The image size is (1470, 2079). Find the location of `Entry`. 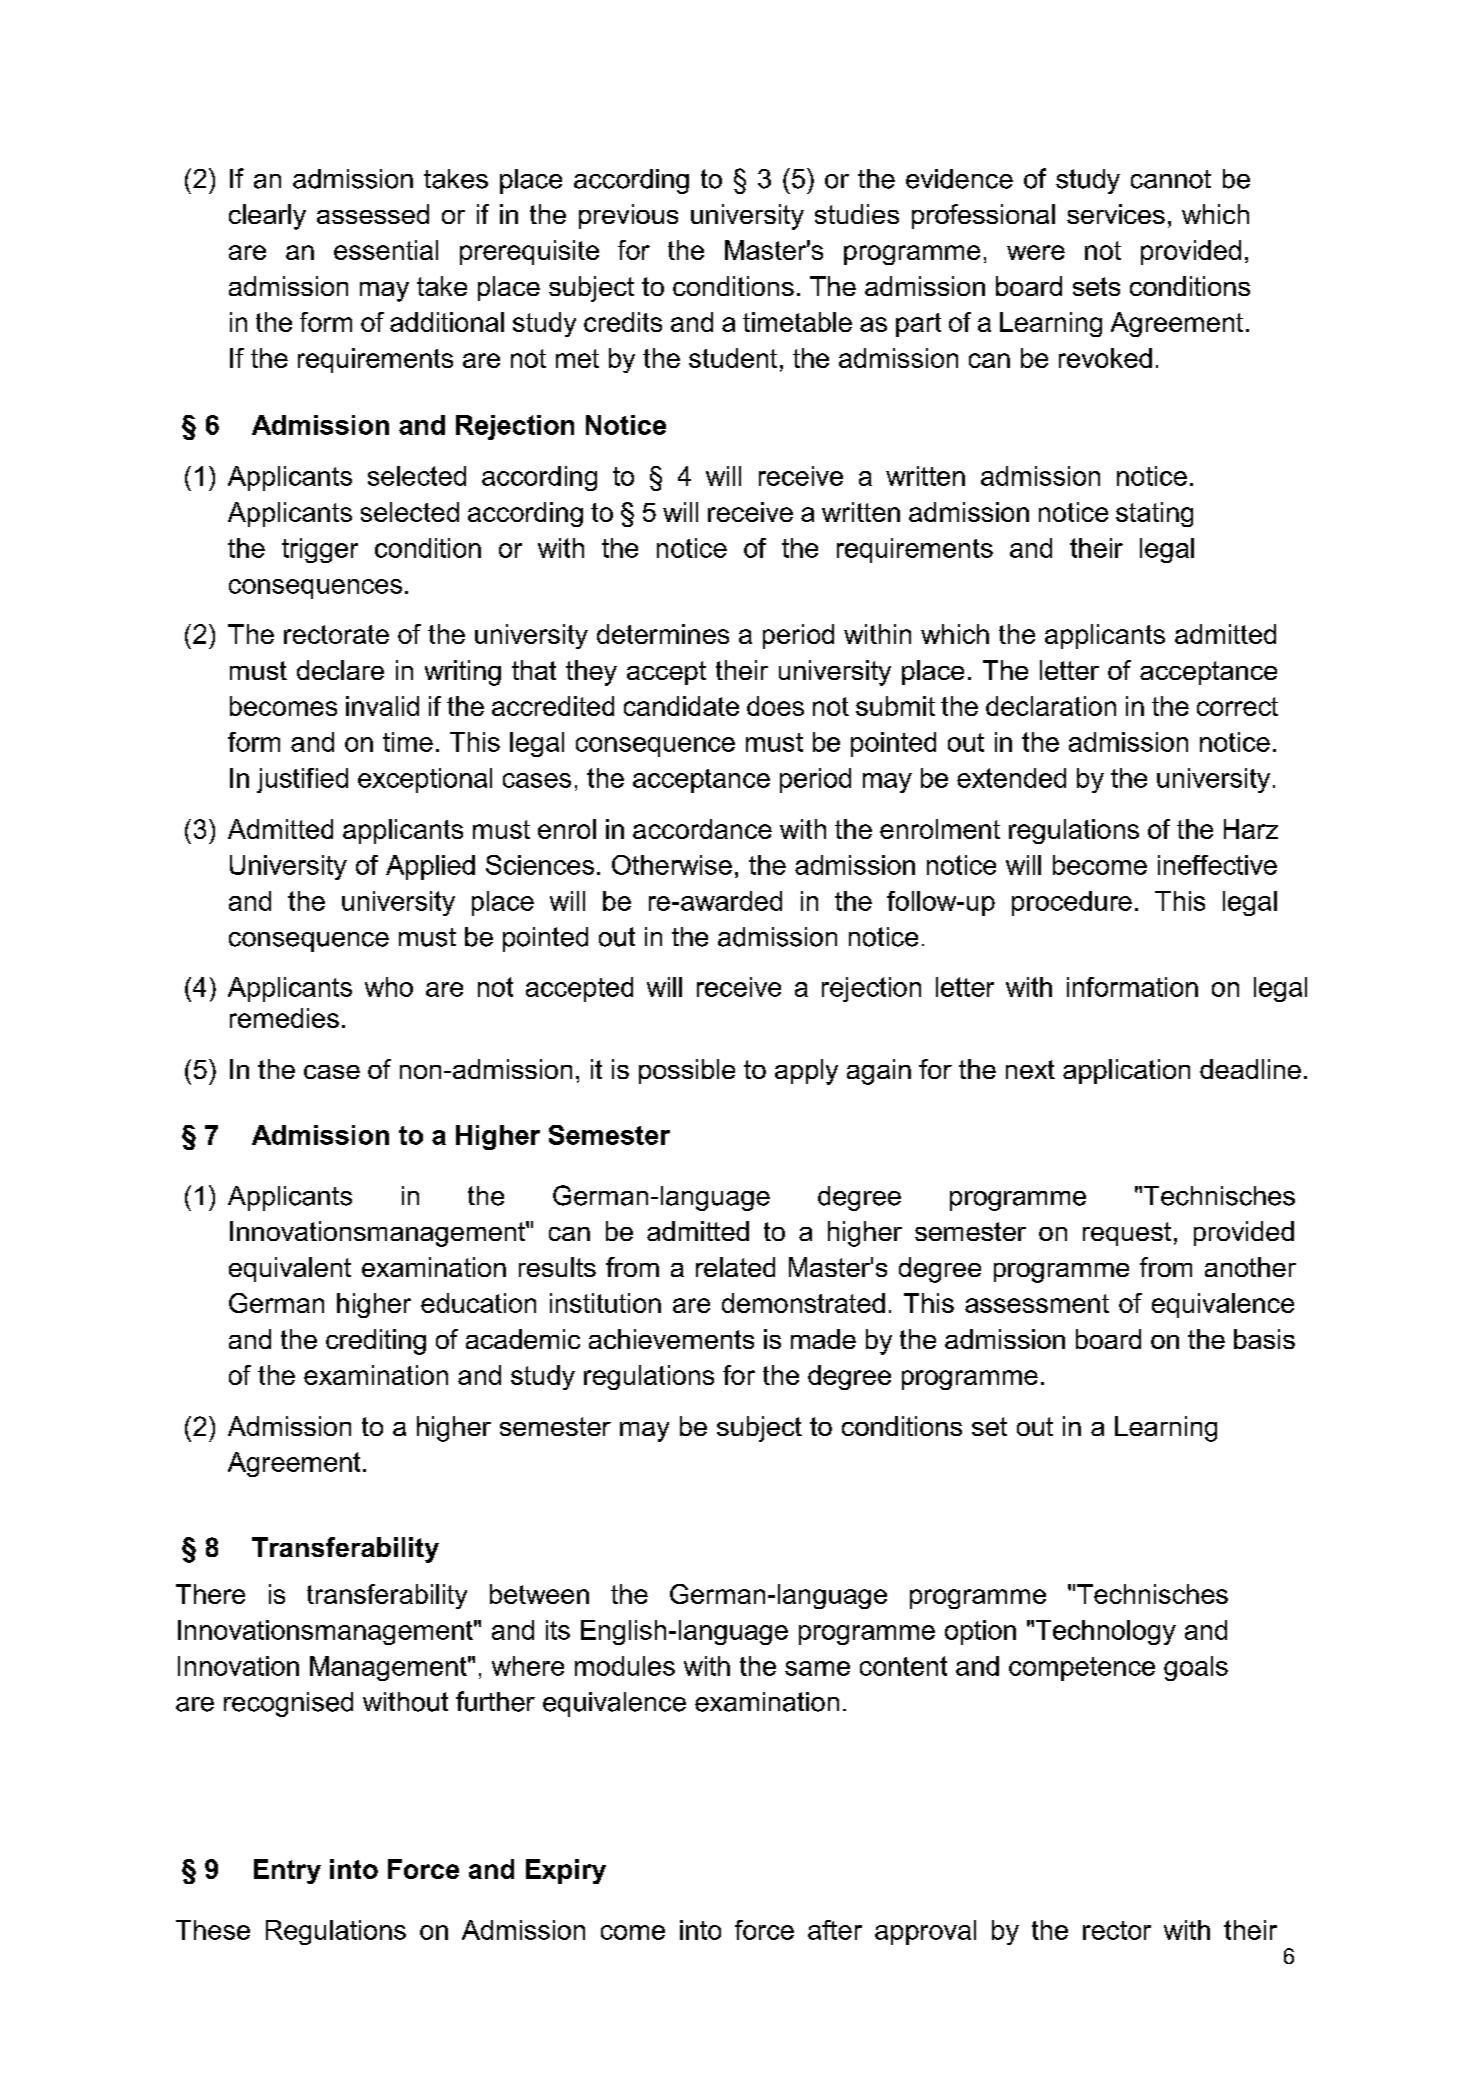

Entry is located at coordinates (287, 1871).
